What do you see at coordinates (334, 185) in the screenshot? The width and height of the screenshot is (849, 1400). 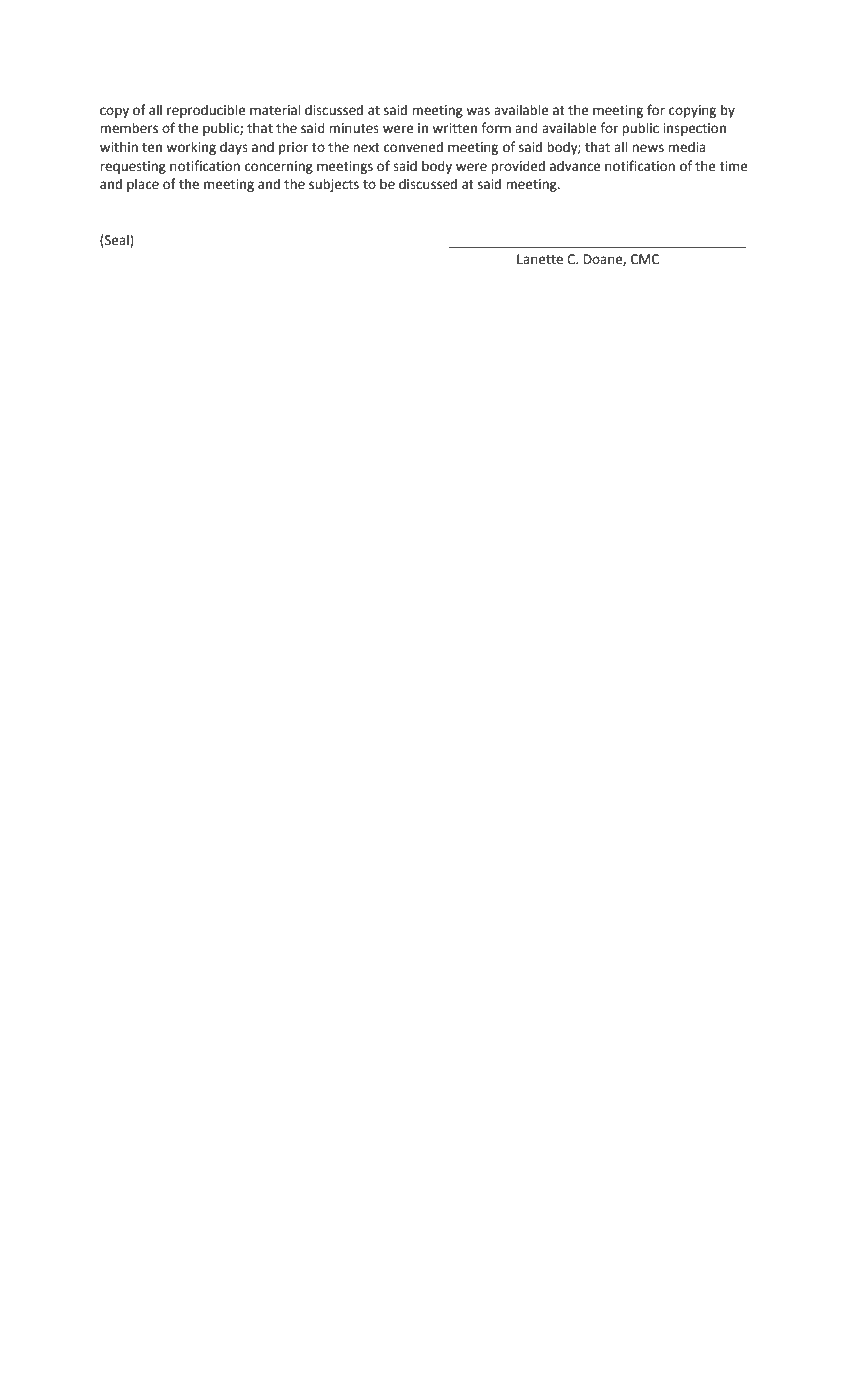 I see `subjects` at bounding box center [334, 185].
